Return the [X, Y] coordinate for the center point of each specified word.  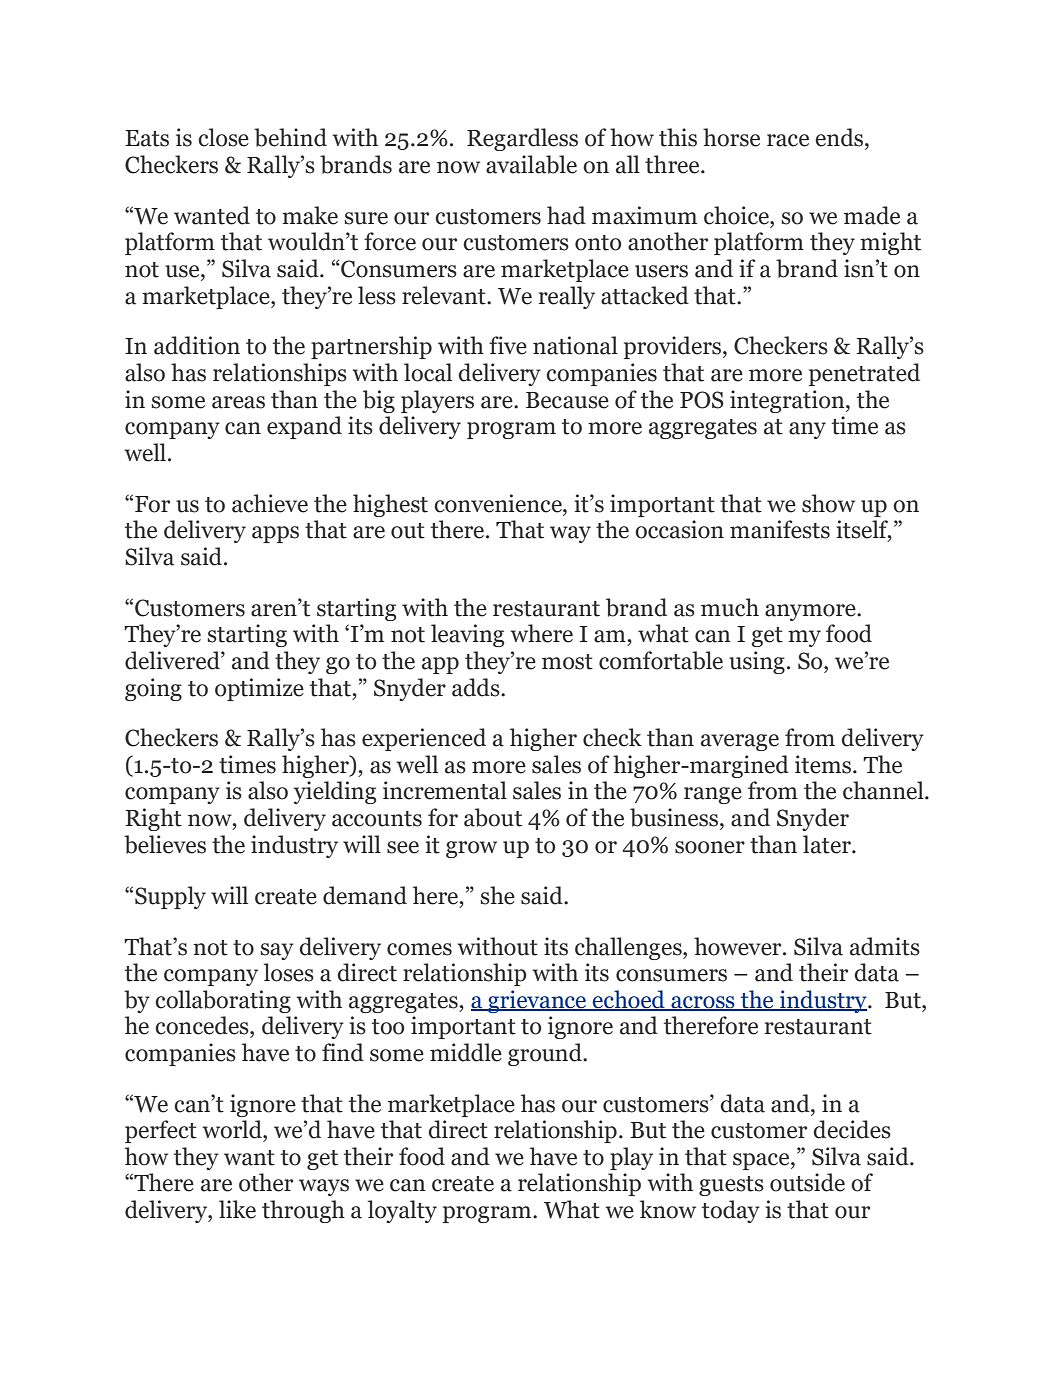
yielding [335, 792]
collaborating [223, 1001]
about [493, 817]
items [824, 764]
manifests [780, 529]
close [223, 137]
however [739, 946]
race [788, 140]
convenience [499, 503]
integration [788, 401]
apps [275, 534]
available [531, 164]
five [508, 345]
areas [238, 402]
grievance [537, 1001]
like [237, 1209]
